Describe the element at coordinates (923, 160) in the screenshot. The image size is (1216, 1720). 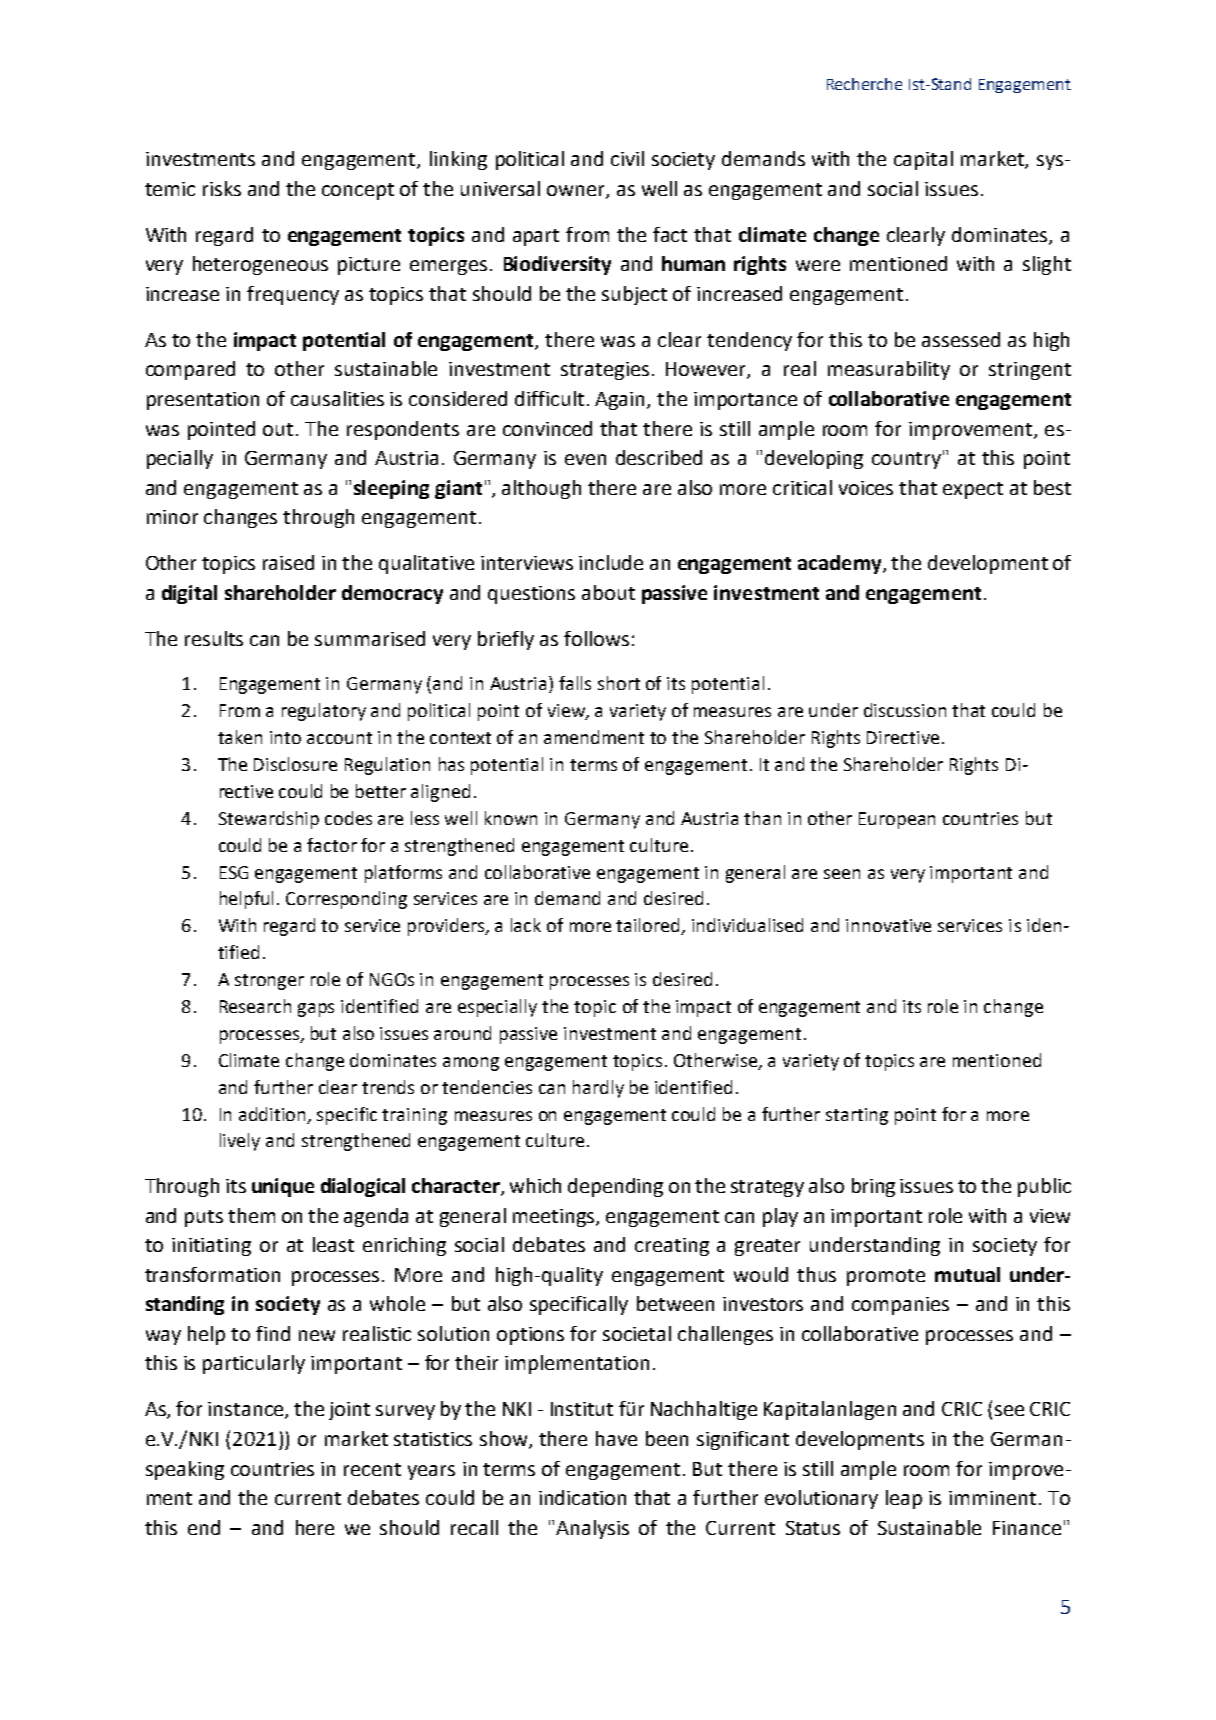
I see `capital` at that location.
